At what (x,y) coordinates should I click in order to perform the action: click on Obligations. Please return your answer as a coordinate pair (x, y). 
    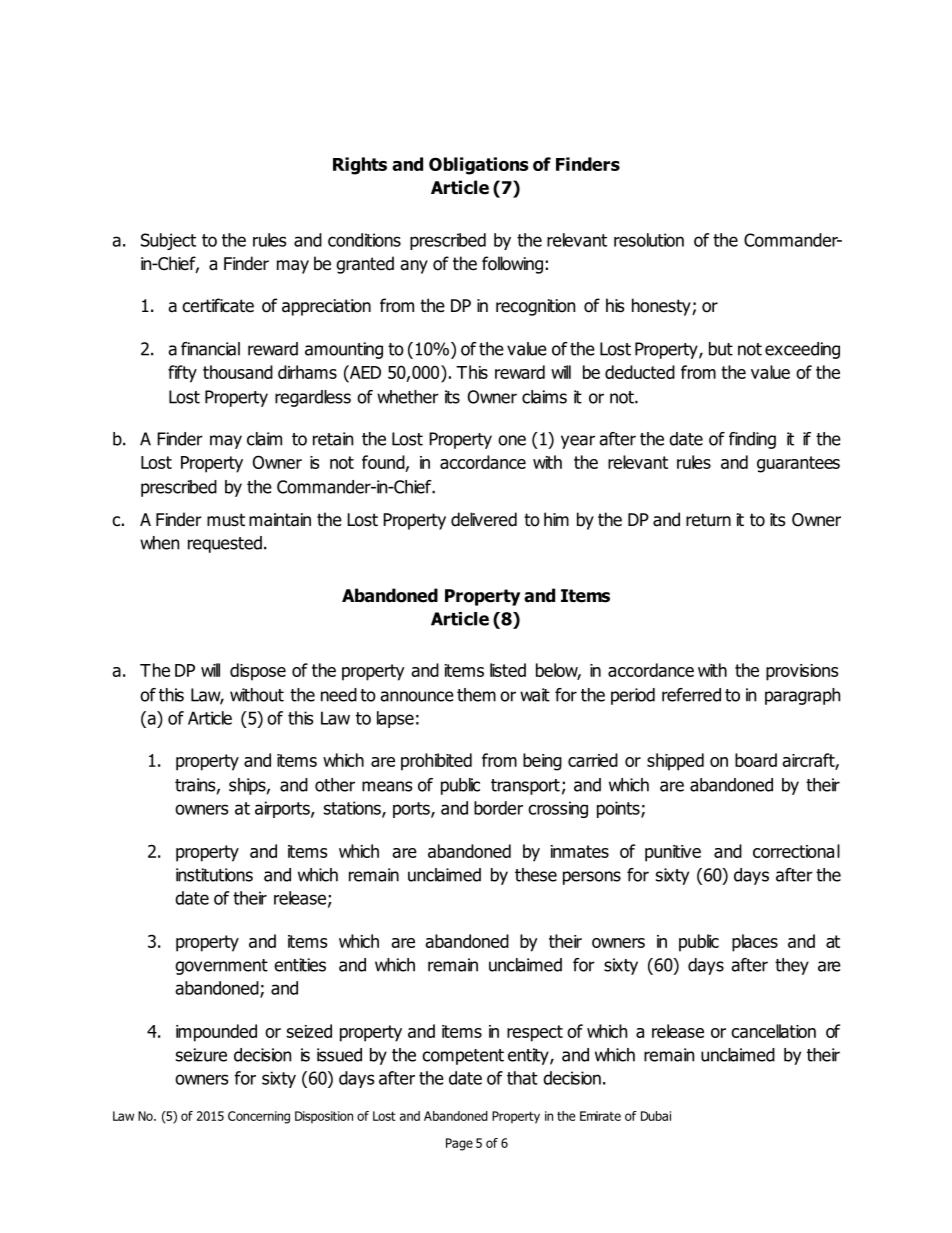
    Looking at the image, I should click on (478, 166).
